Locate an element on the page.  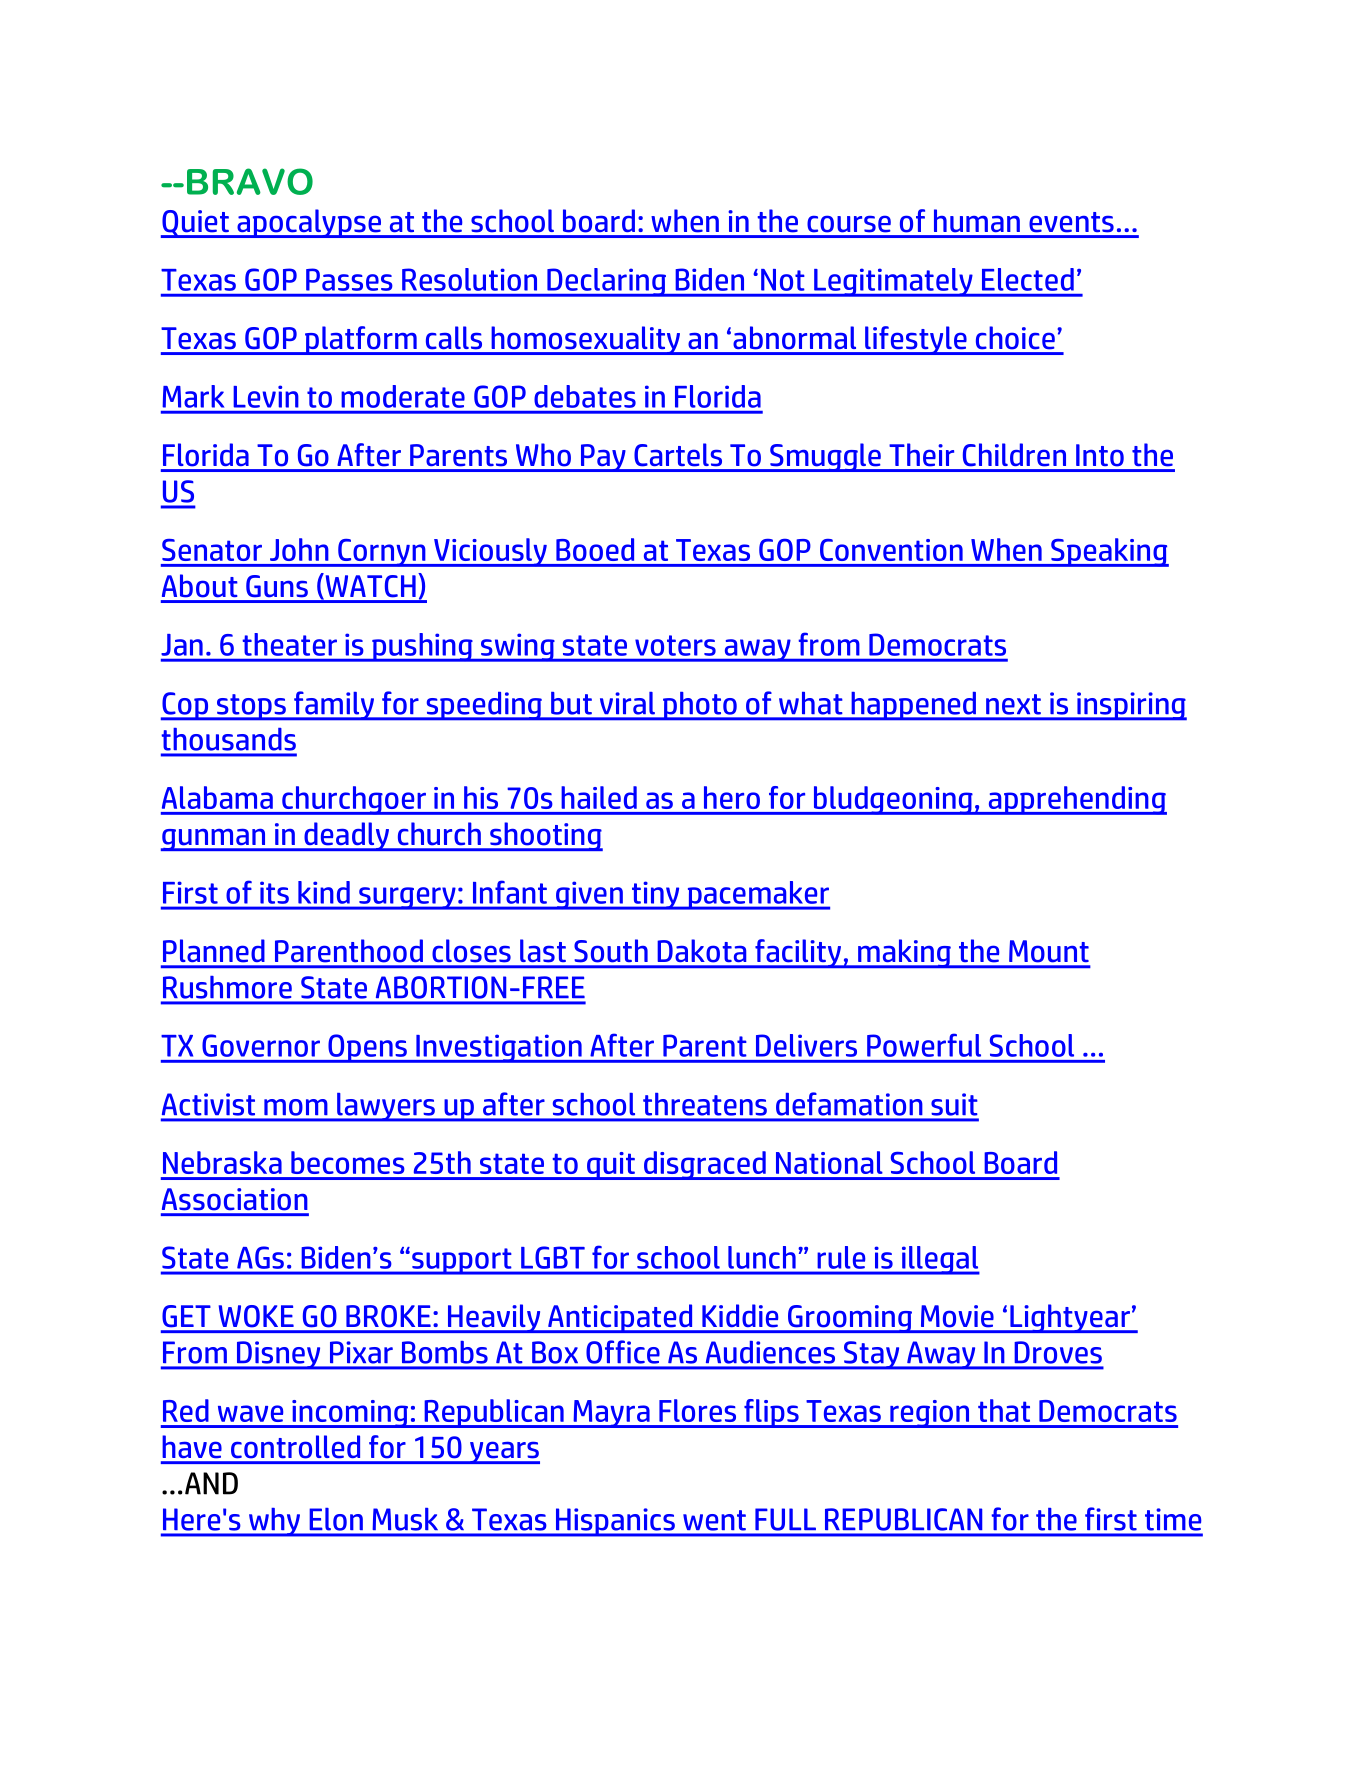
deadly is located at coordinates (346, 836).
